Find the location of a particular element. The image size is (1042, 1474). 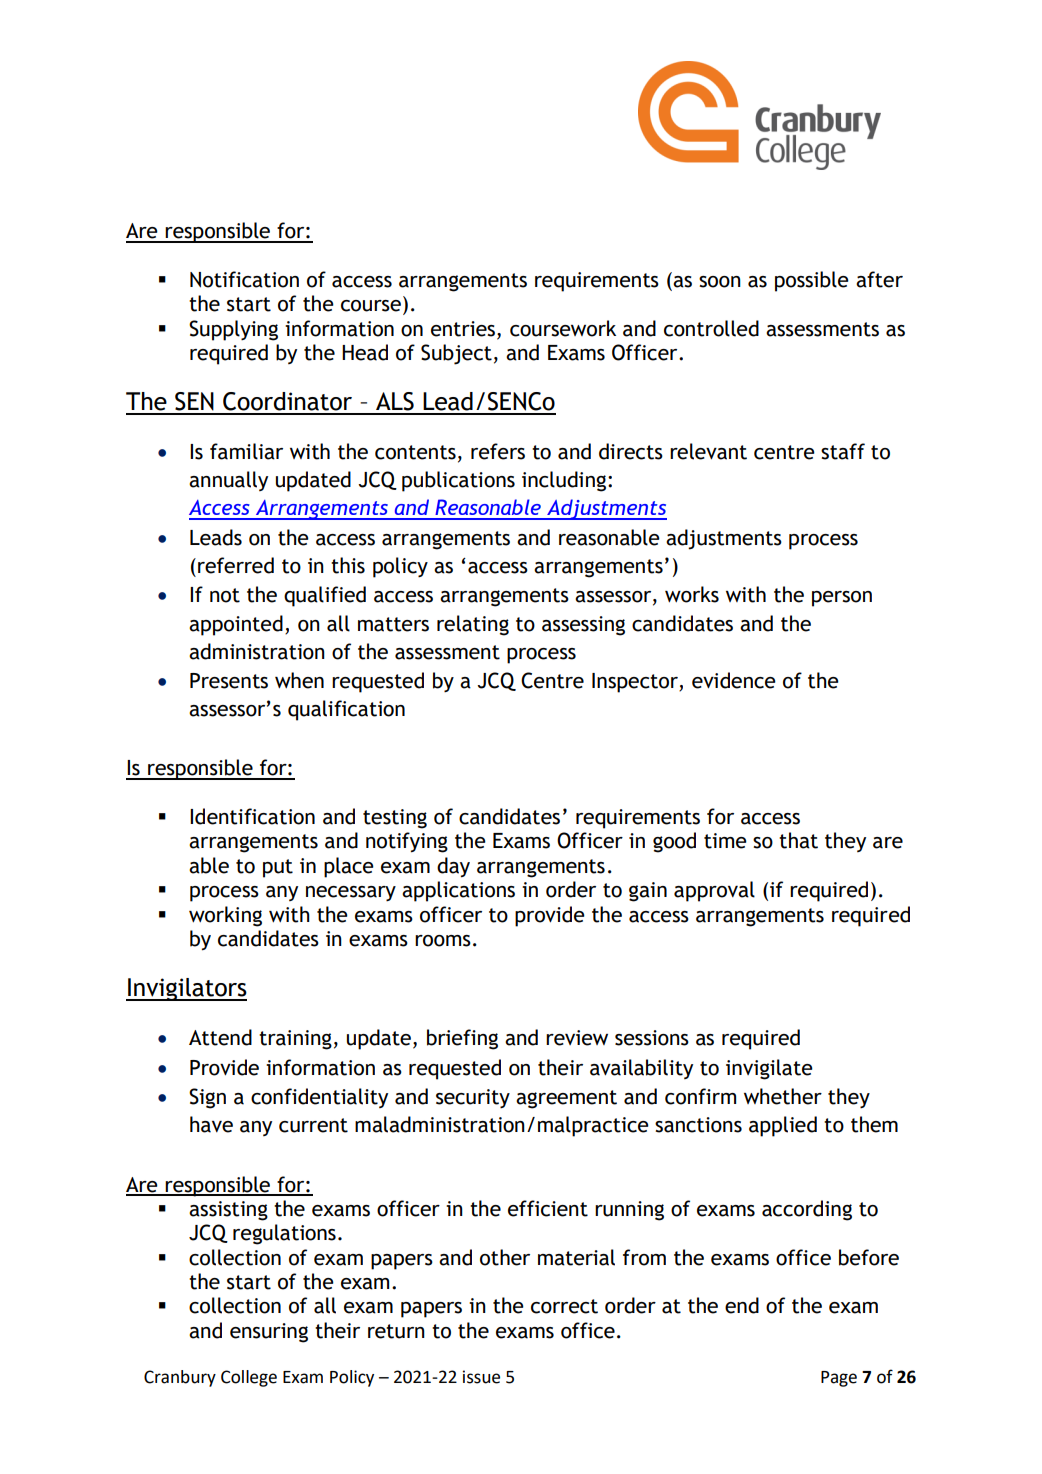

possible is located at coordinates (812, 281).
